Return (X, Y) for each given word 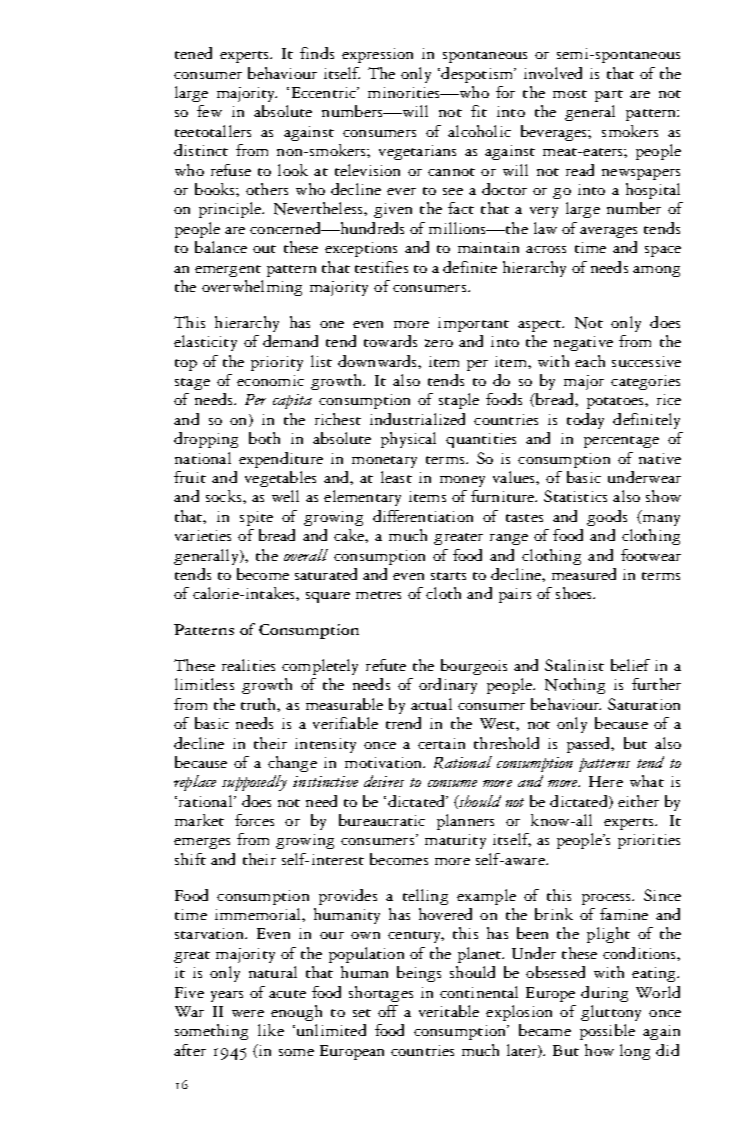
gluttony (611, 1013)
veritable (449, 1011)
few (209, 111)
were (248, 1013)
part (609, 96)
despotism (477, 75)
